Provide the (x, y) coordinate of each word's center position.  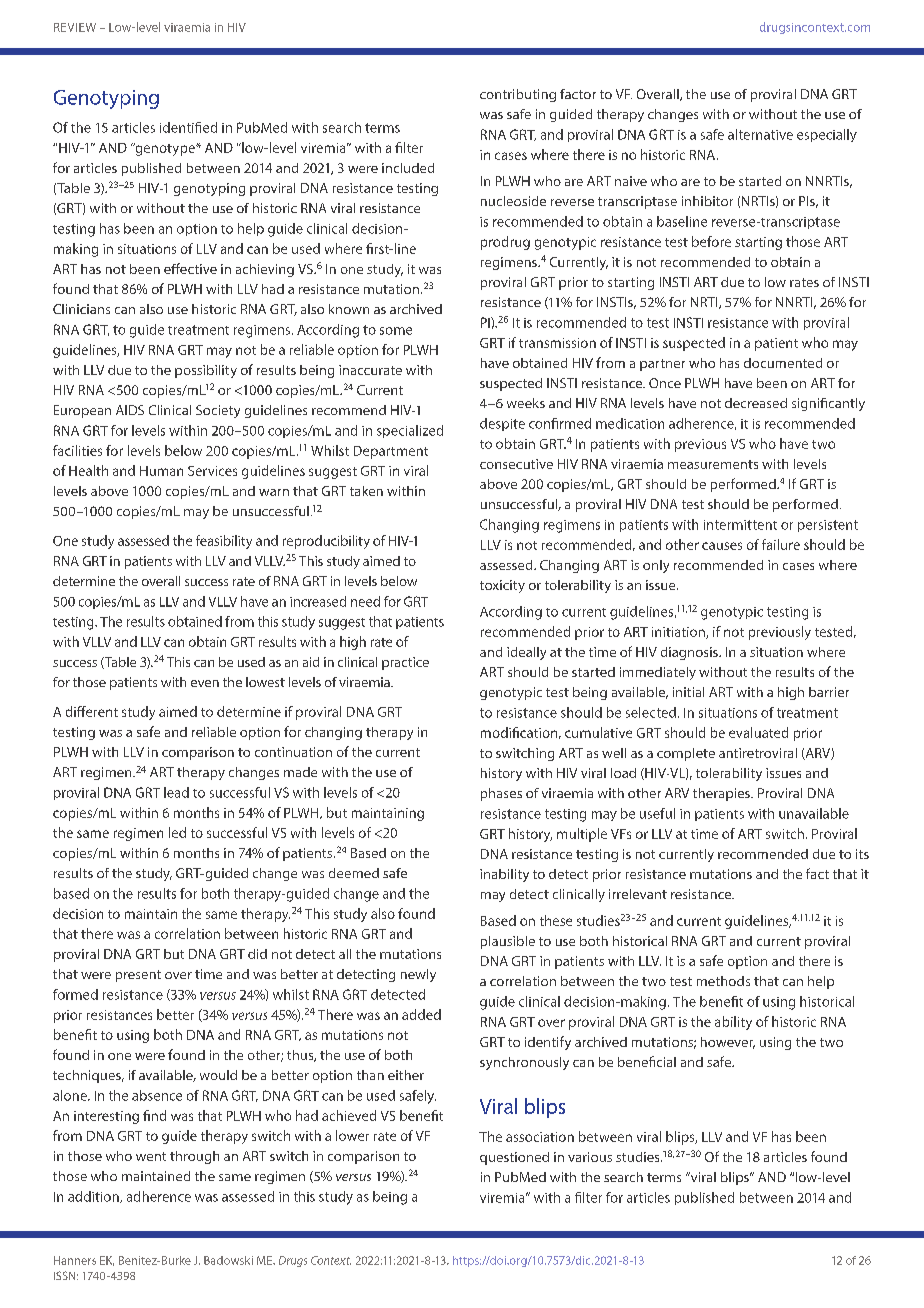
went (151, 1156)
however (728, 1043)
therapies (722, 794)
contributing (518, 95)
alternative (760, 134)
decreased (756, 403)
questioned (514, 1158)
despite (502, 424)
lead (176, 792)
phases (501, 794)
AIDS (130, 410)
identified (188, 127)
